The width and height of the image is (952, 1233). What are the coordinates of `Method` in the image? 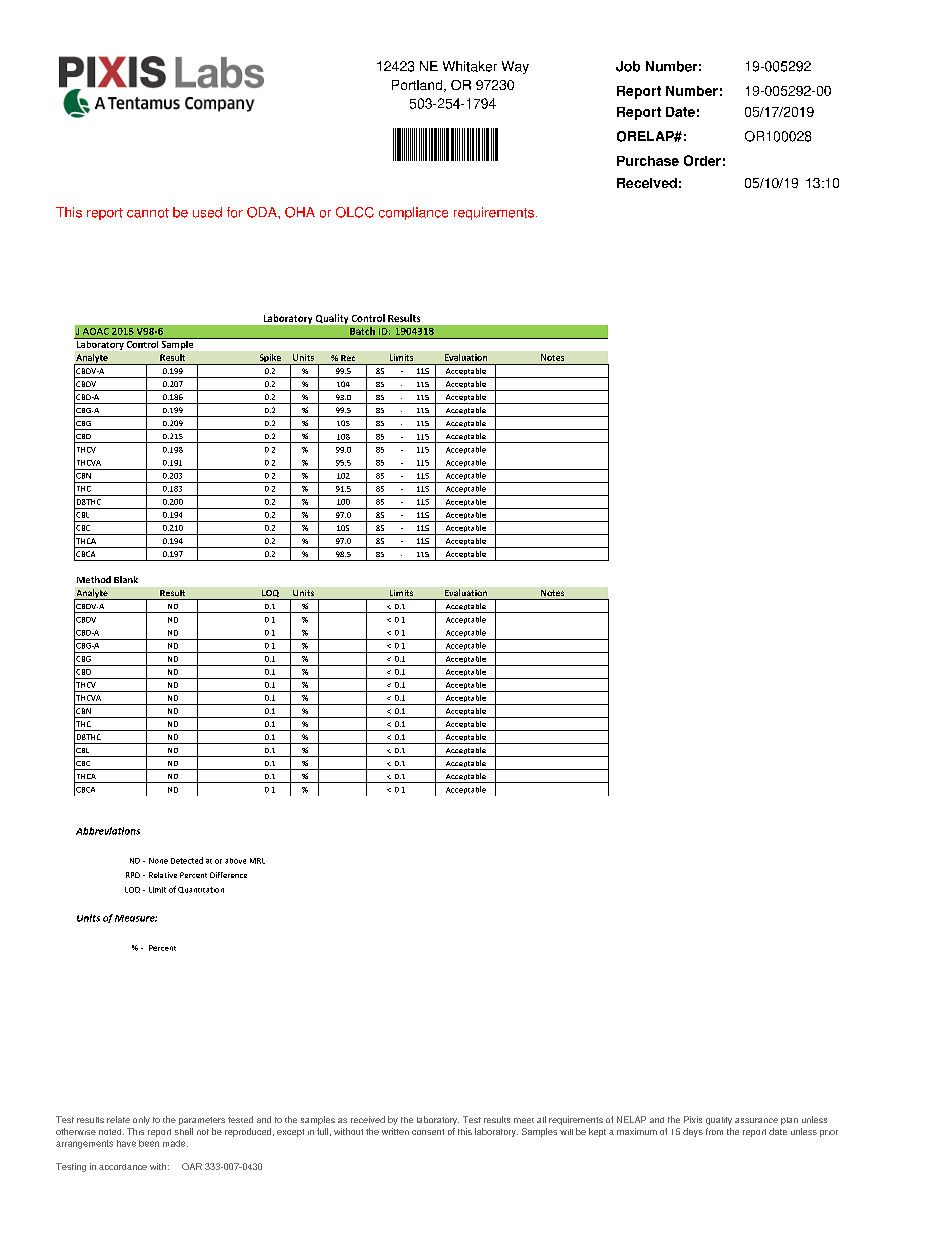 It's located at (94, 579).
